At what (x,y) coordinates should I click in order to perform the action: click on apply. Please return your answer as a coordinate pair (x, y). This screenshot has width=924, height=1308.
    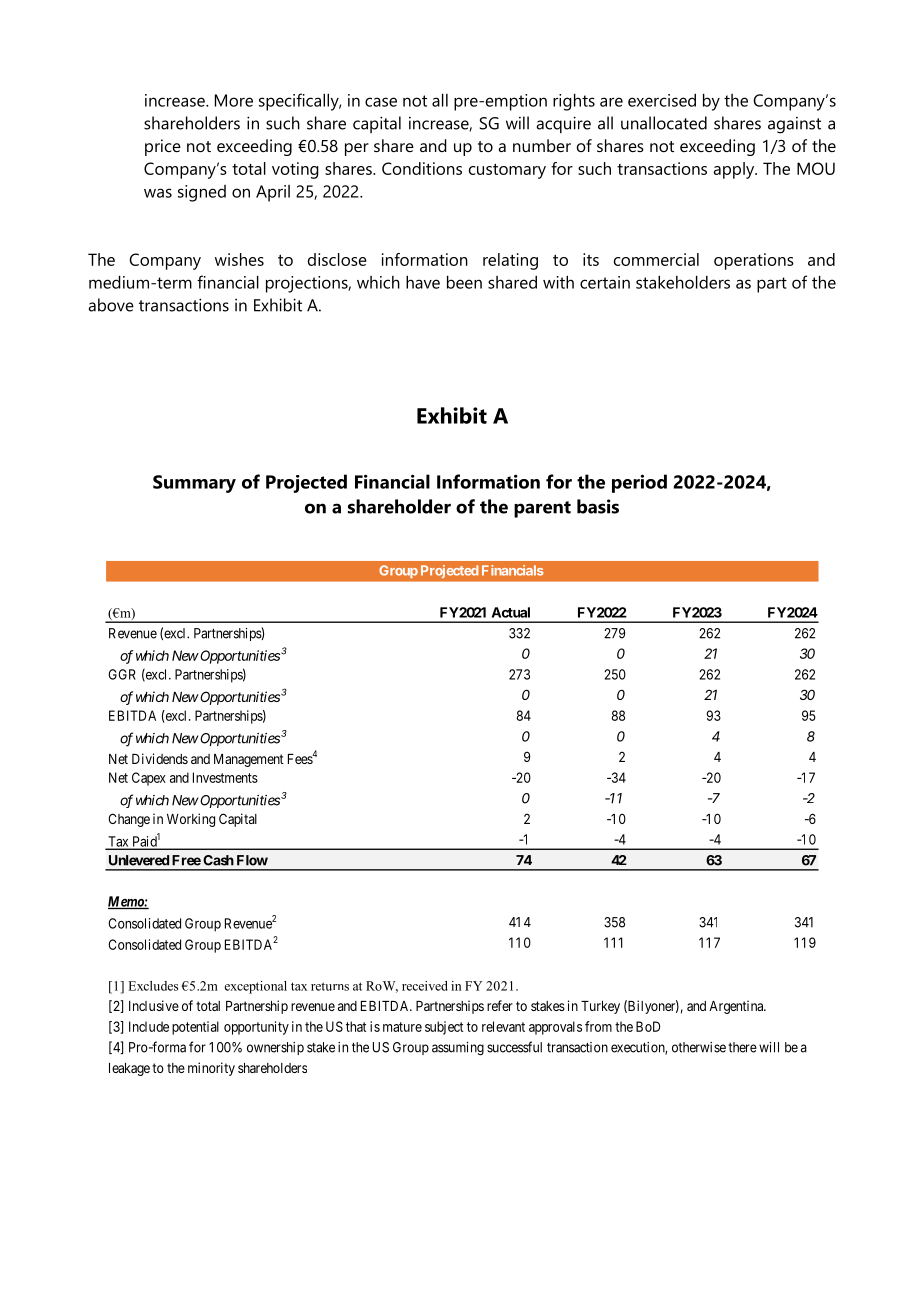
    Looking at the image, I should click on (735, 170).
